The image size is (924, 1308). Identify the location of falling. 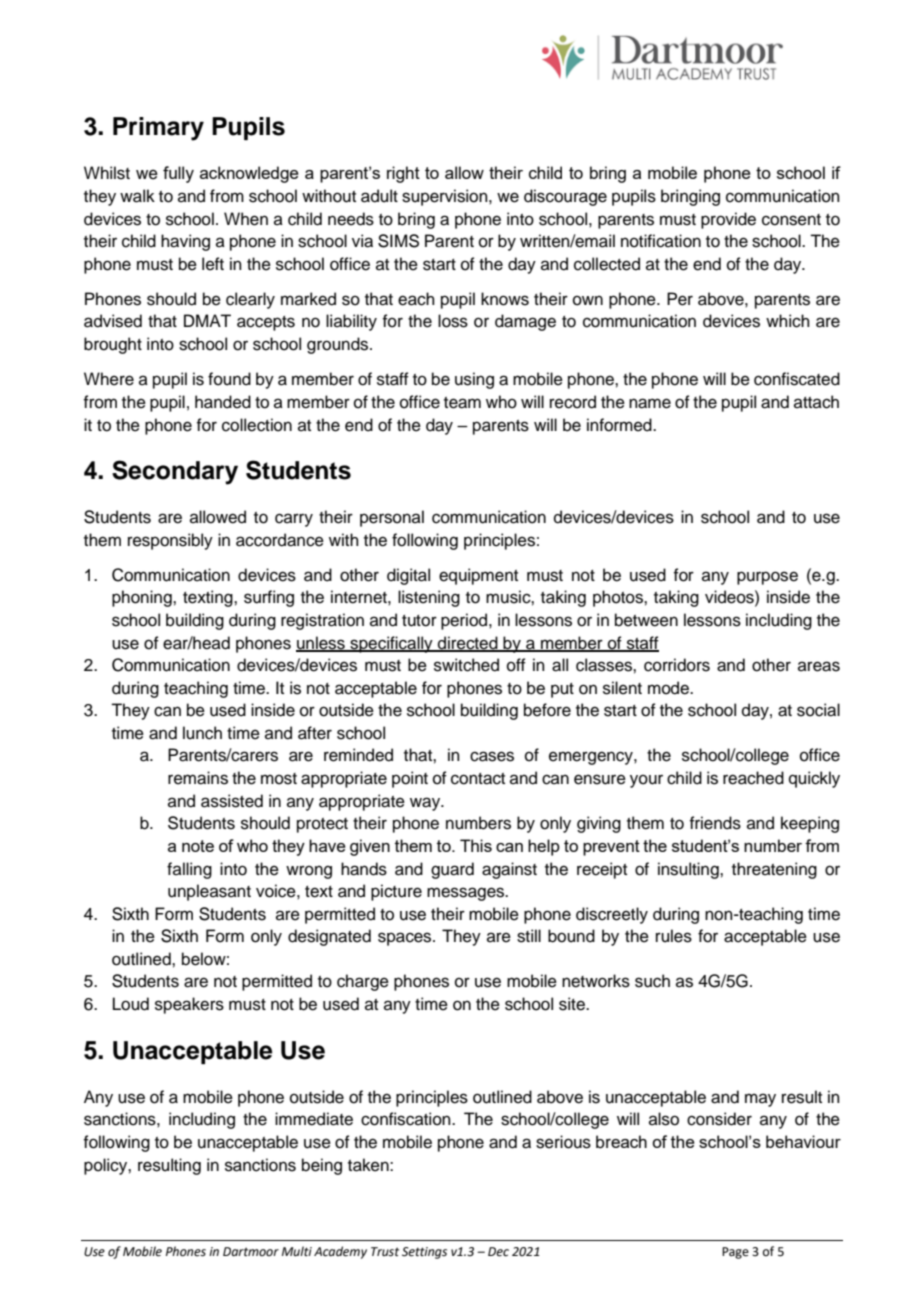
(189, 870).
